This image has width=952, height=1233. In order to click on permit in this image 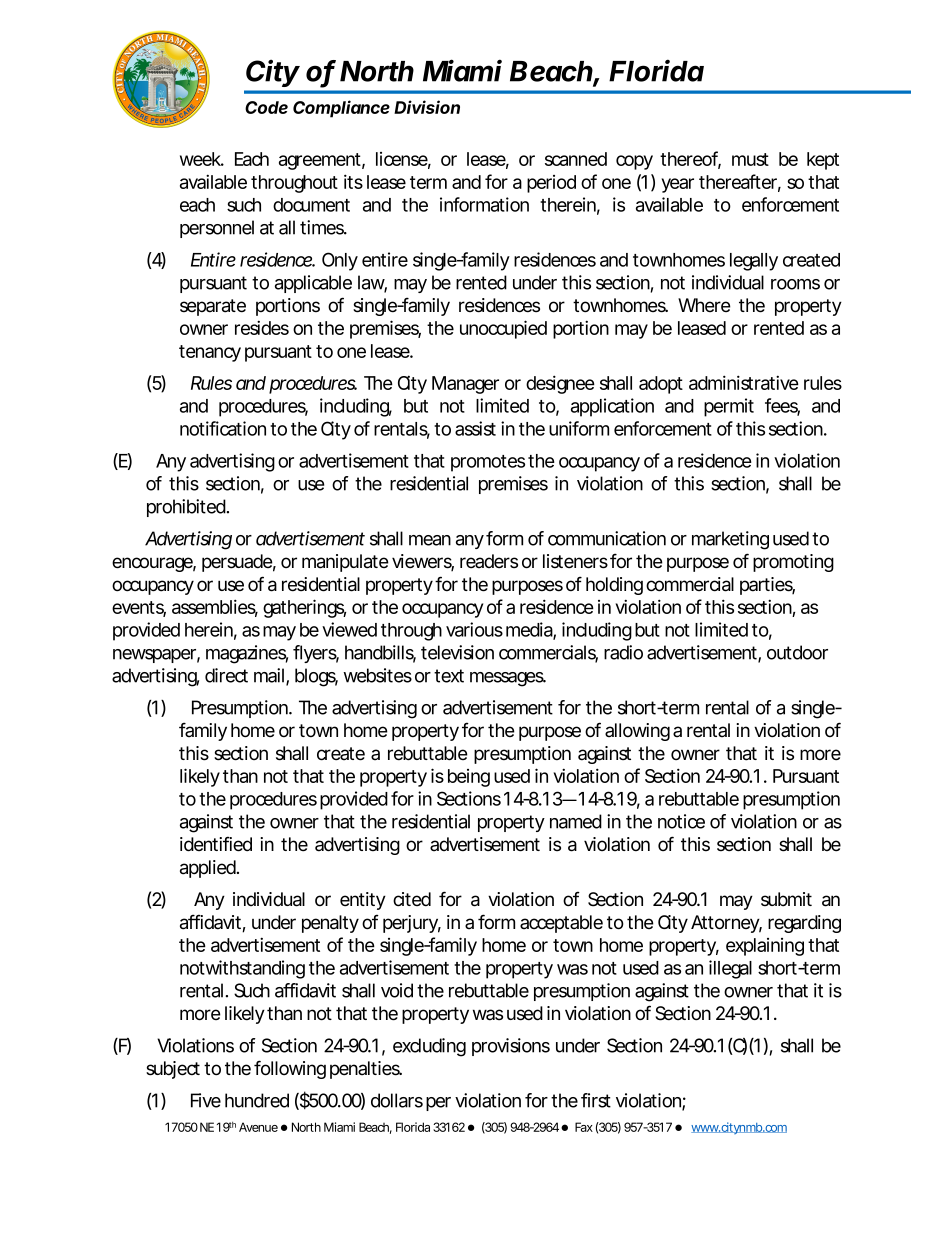, I will do `click(729, 407)`.
